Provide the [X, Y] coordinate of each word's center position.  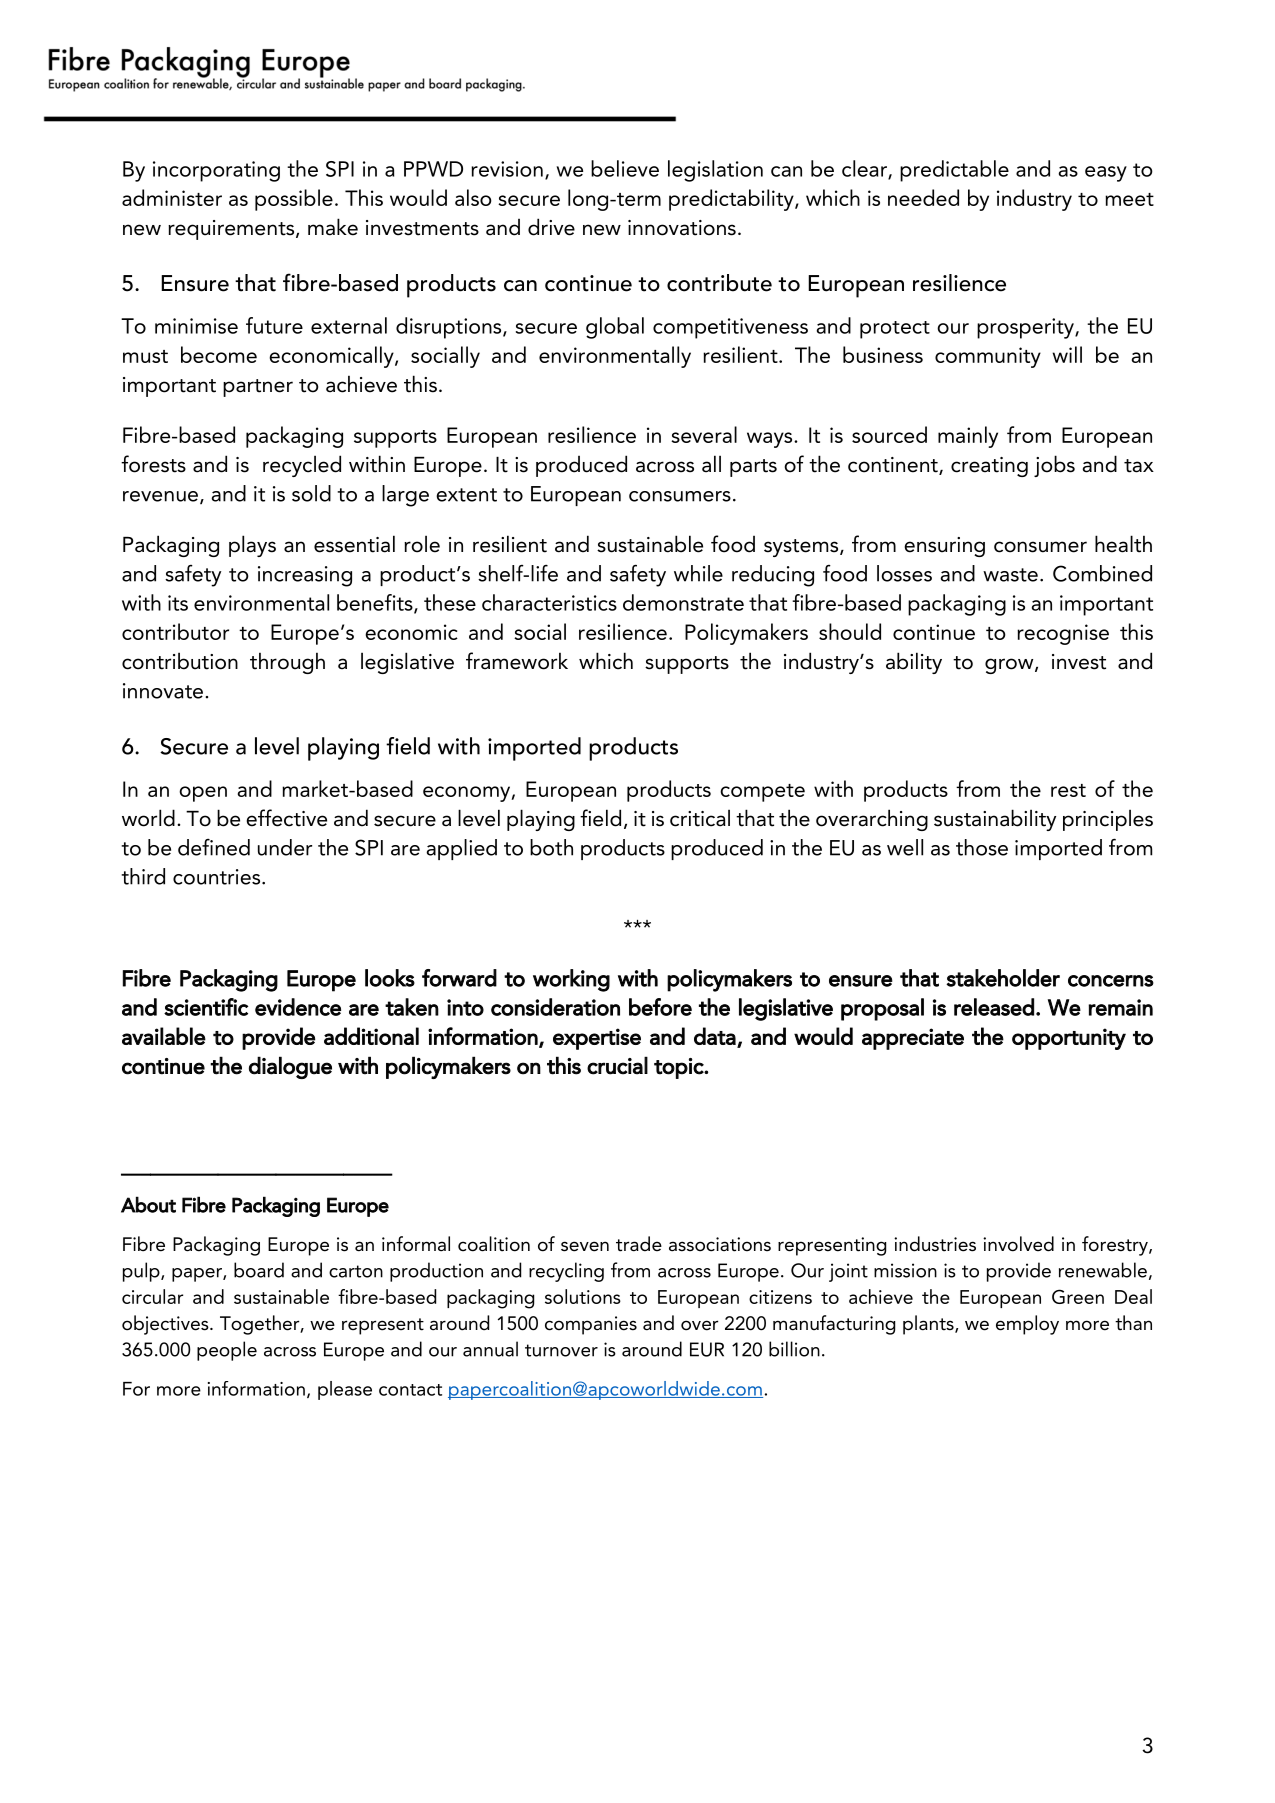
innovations [682, 228]
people [227, 1351]
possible [294, 200]
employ [1027, 1325]
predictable [954, 171]
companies [591, 1325]
